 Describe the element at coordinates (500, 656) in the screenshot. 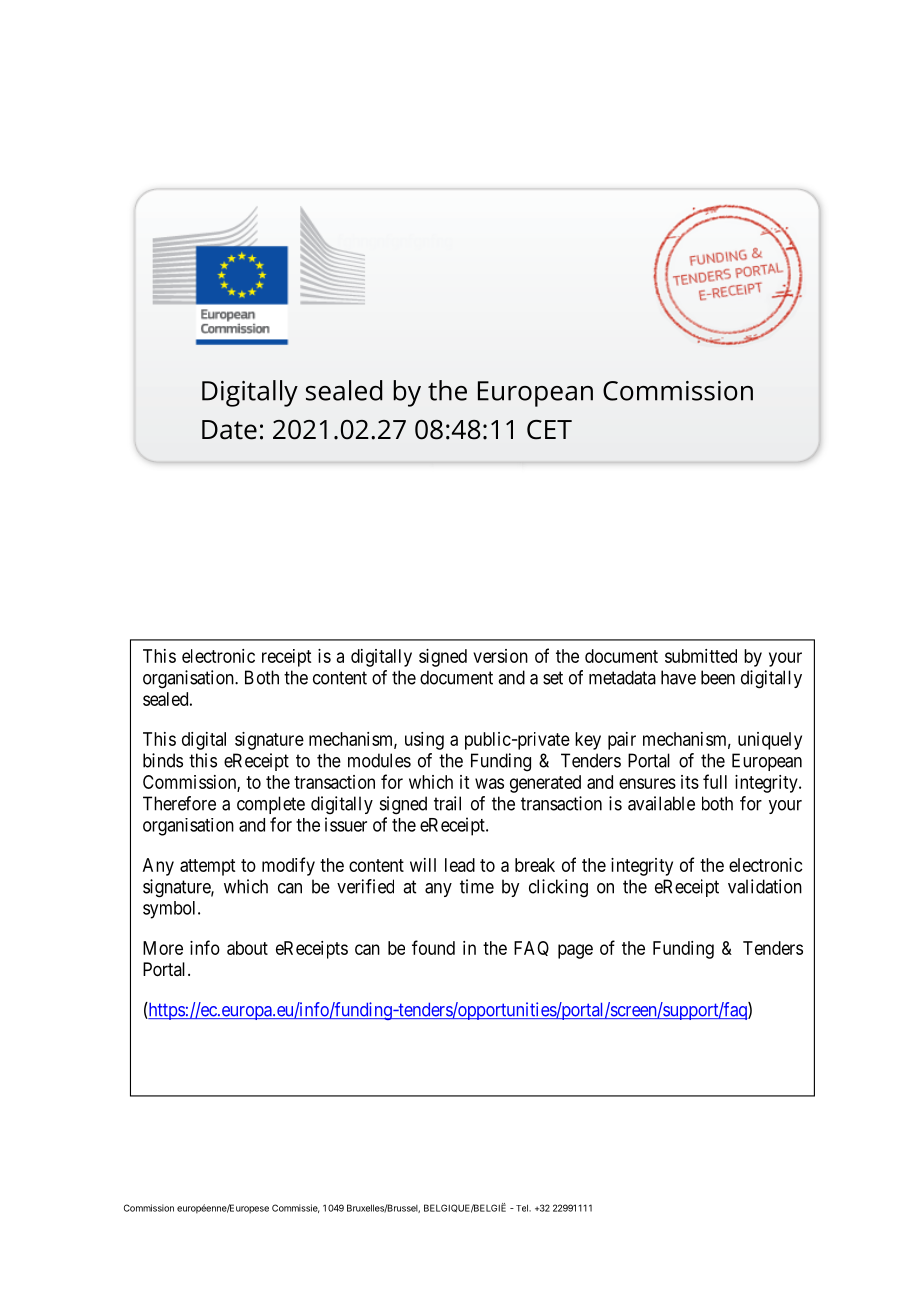

I see `version` at that location.
